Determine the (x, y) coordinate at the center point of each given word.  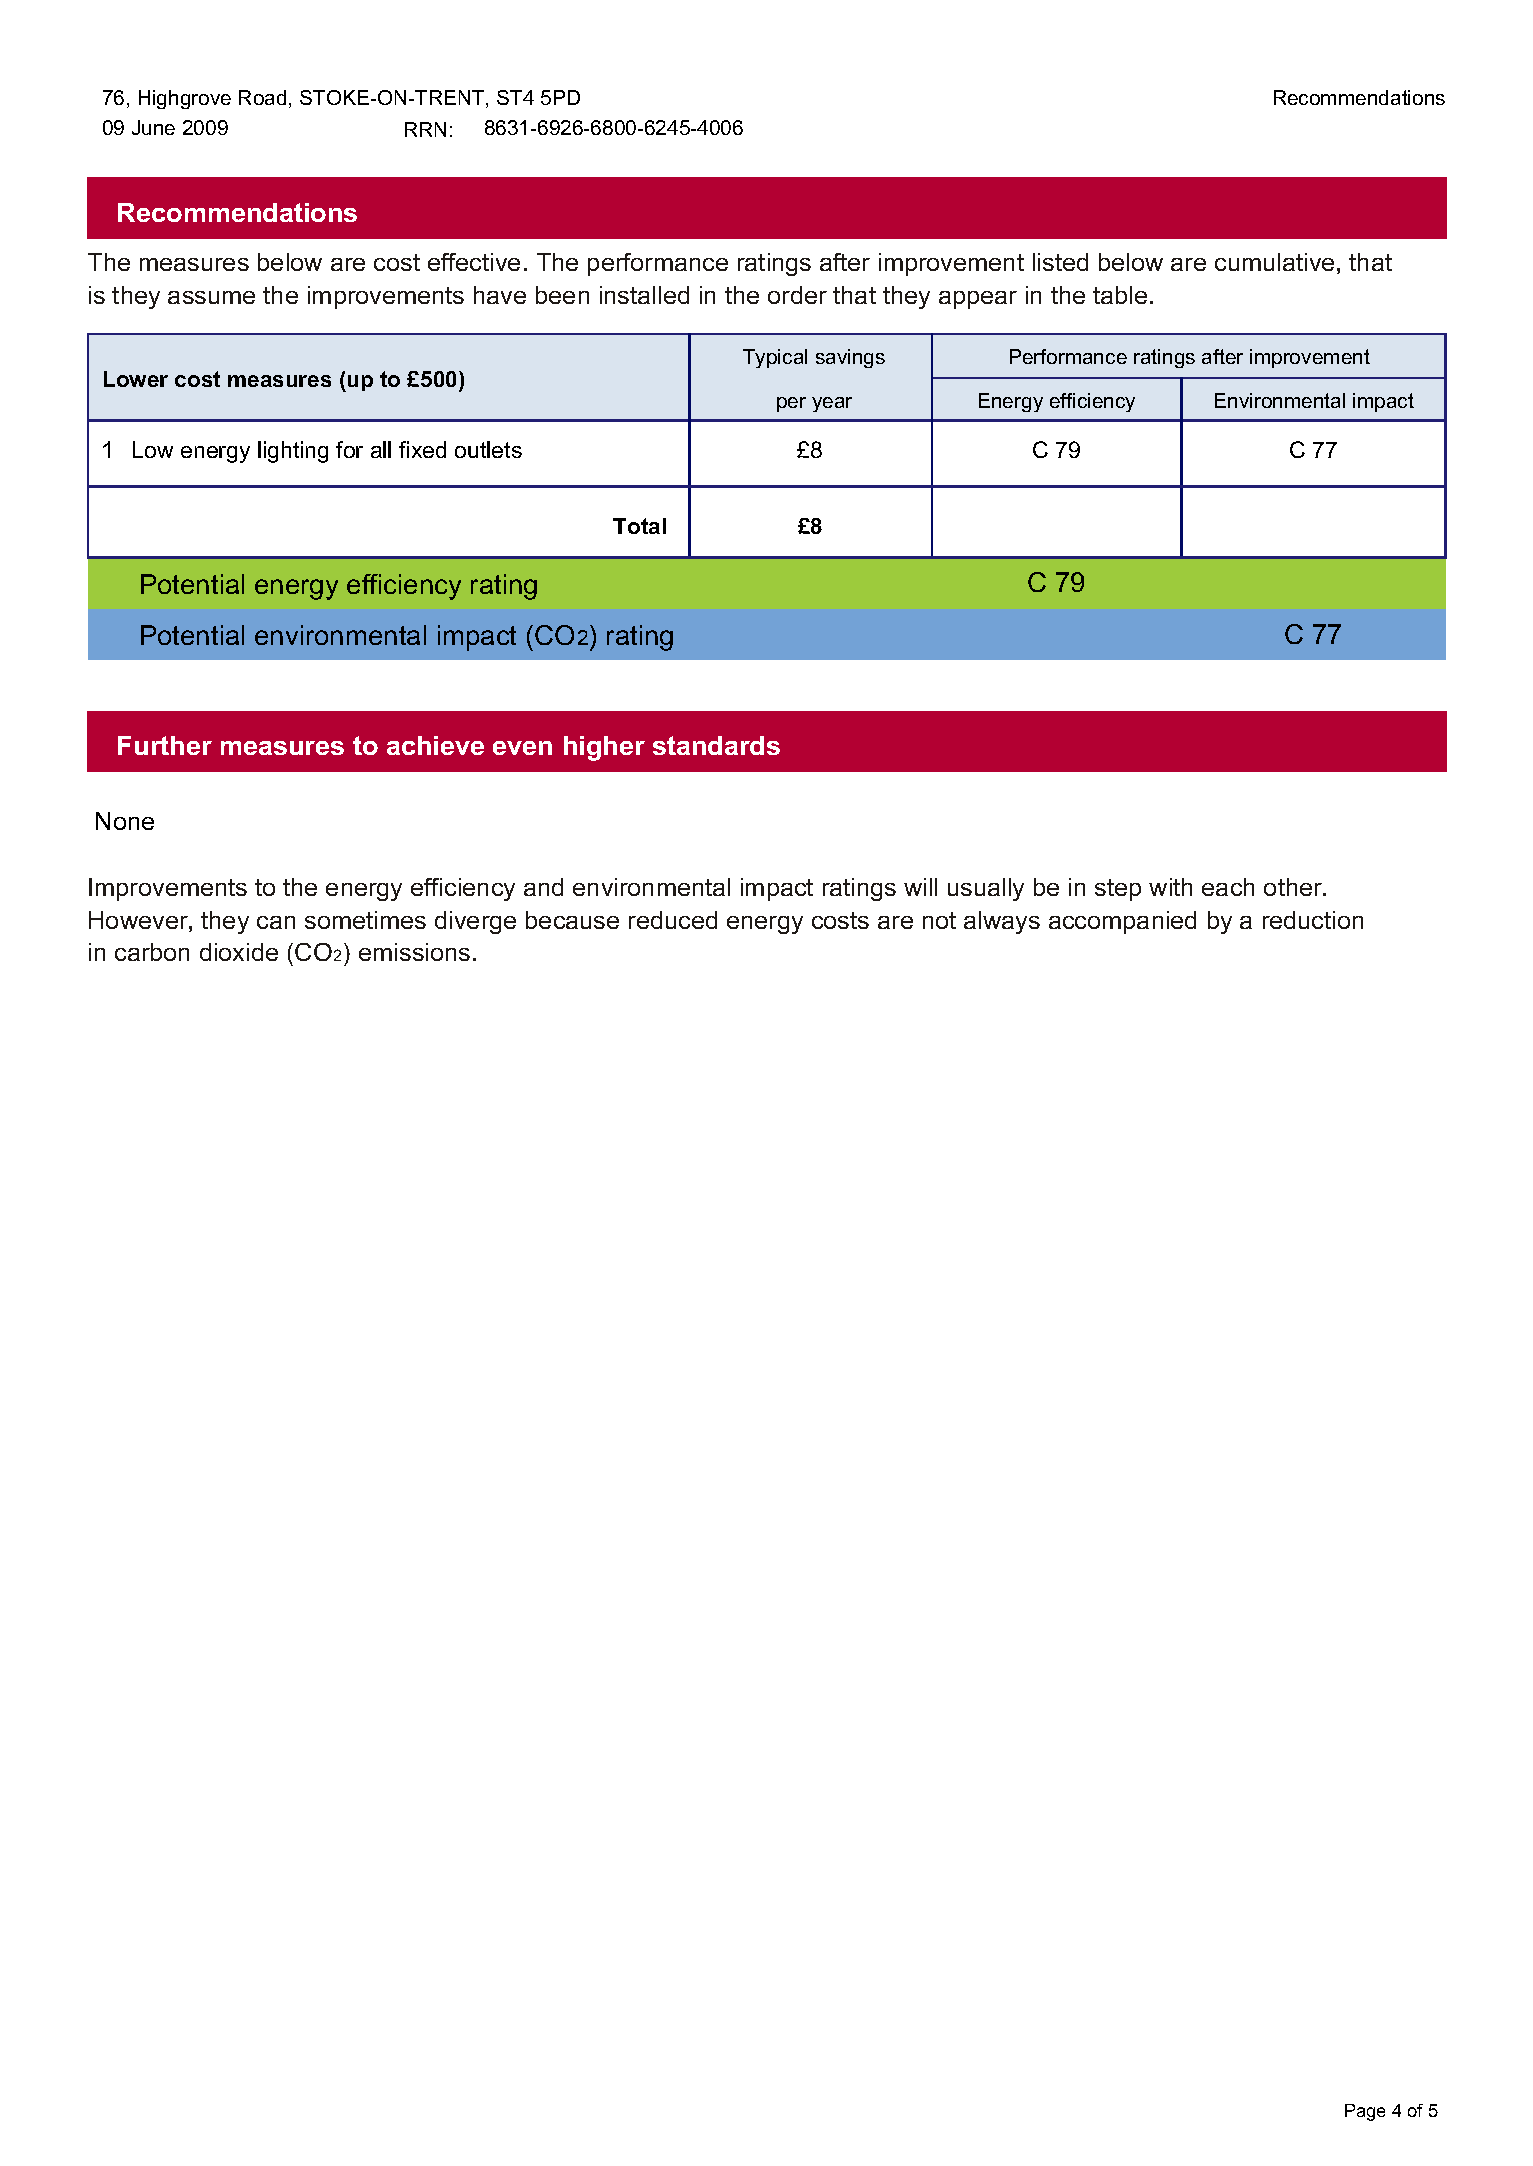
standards (716, 745)
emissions (414, 952)
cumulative (1274, 262)
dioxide (239, 952)
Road (262, 97)
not (939, 920)
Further (165, 745)
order (797, 295)
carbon (152, 952)
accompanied (1122, 922)
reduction (1313, 920)
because (572, 920)
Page (1365, 2112)
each (1228, 887)
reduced (673, 920)
